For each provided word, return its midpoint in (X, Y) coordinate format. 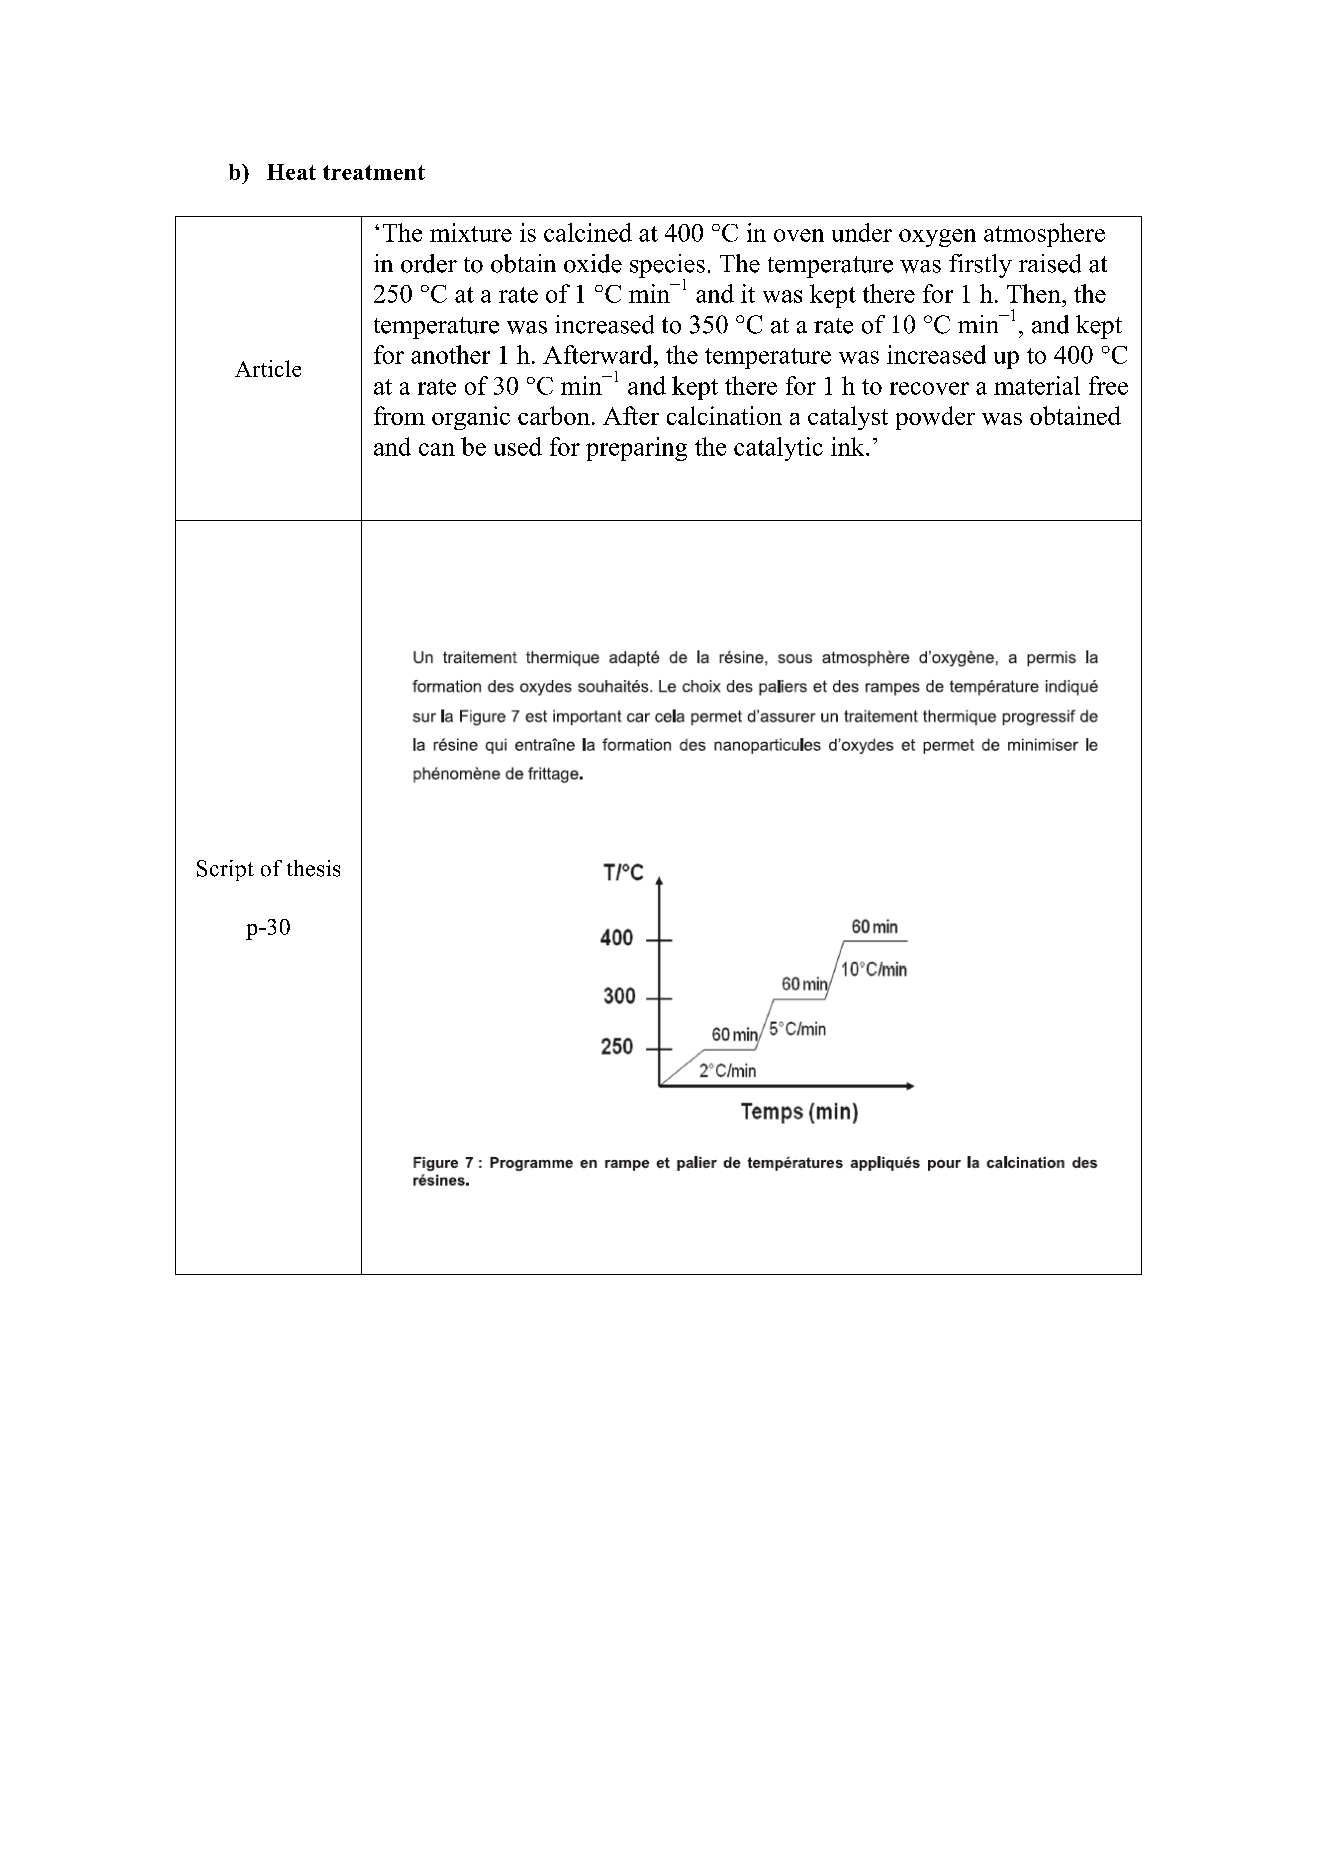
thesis (313, 868)
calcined (588, 232)
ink (849, 446)
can (437, 449)
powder (935, 418)
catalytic (778, 449)
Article (268, 368)
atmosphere (1044, 235)
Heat (291, 172)
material (1037, 385)
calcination (724, 415)
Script (225, 870)
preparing (636, 449)
